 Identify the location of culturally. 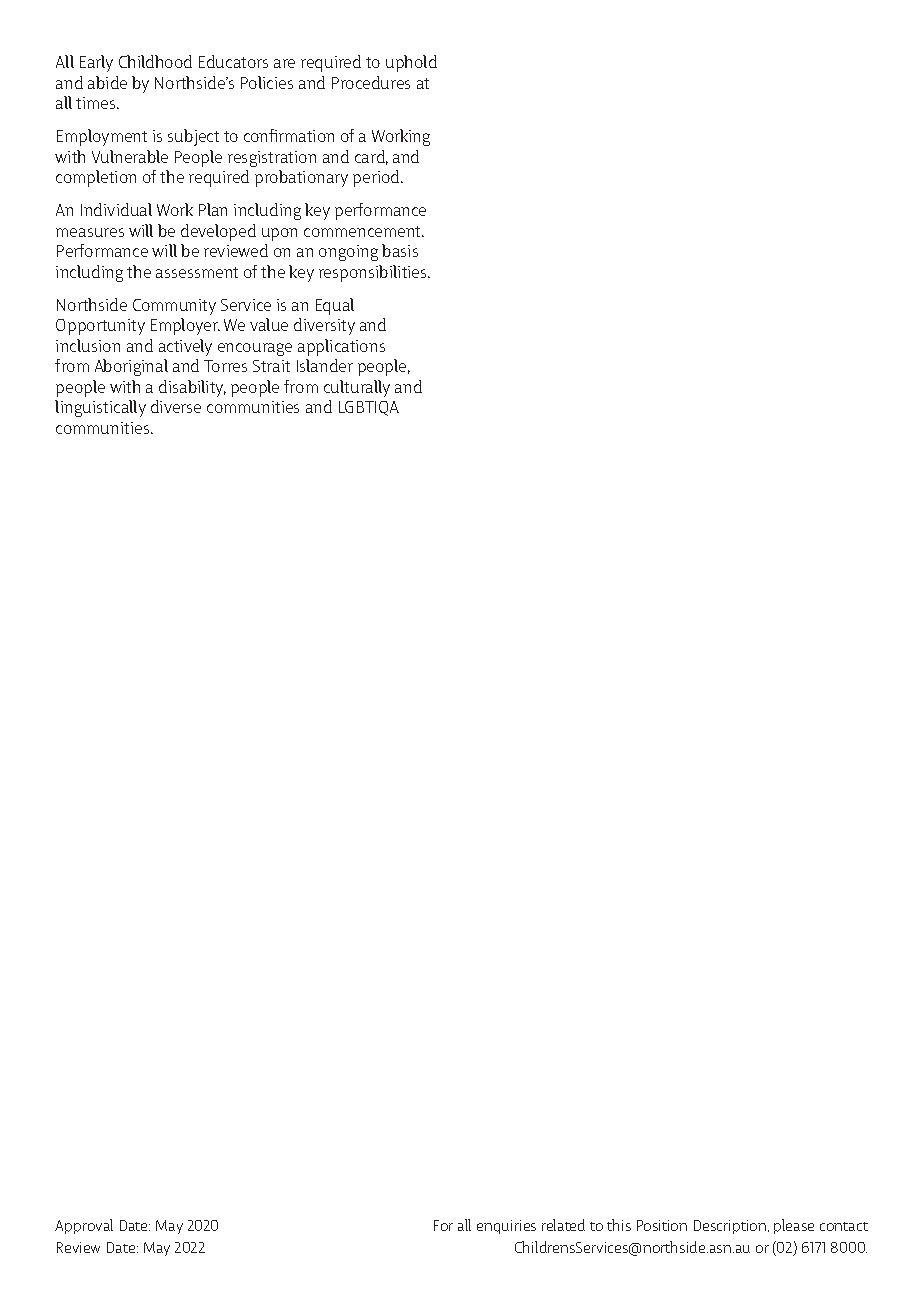
(357, 388).
